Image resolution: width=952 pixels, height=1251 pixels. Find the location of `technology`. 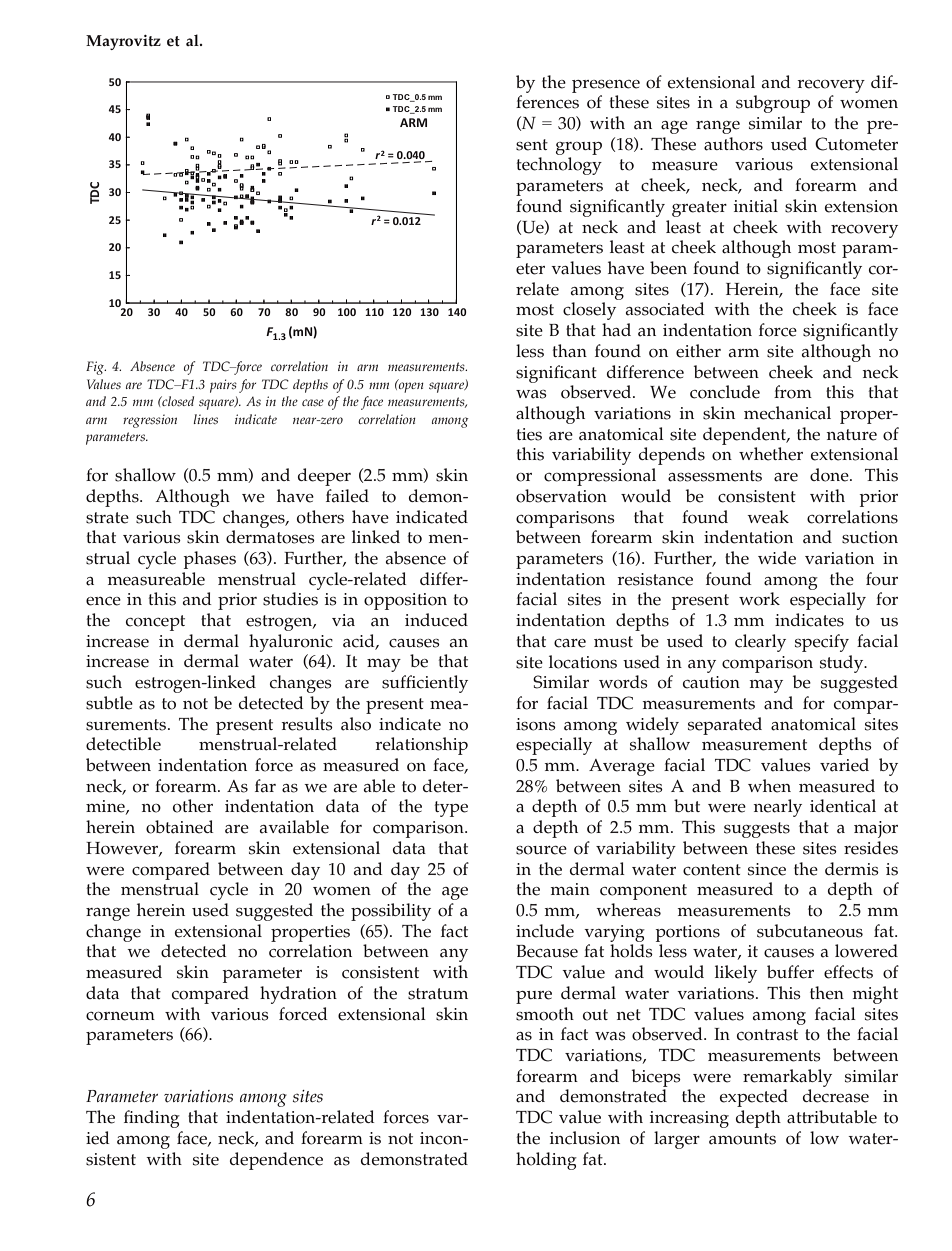

technology is located at coordinates (559, 166).
